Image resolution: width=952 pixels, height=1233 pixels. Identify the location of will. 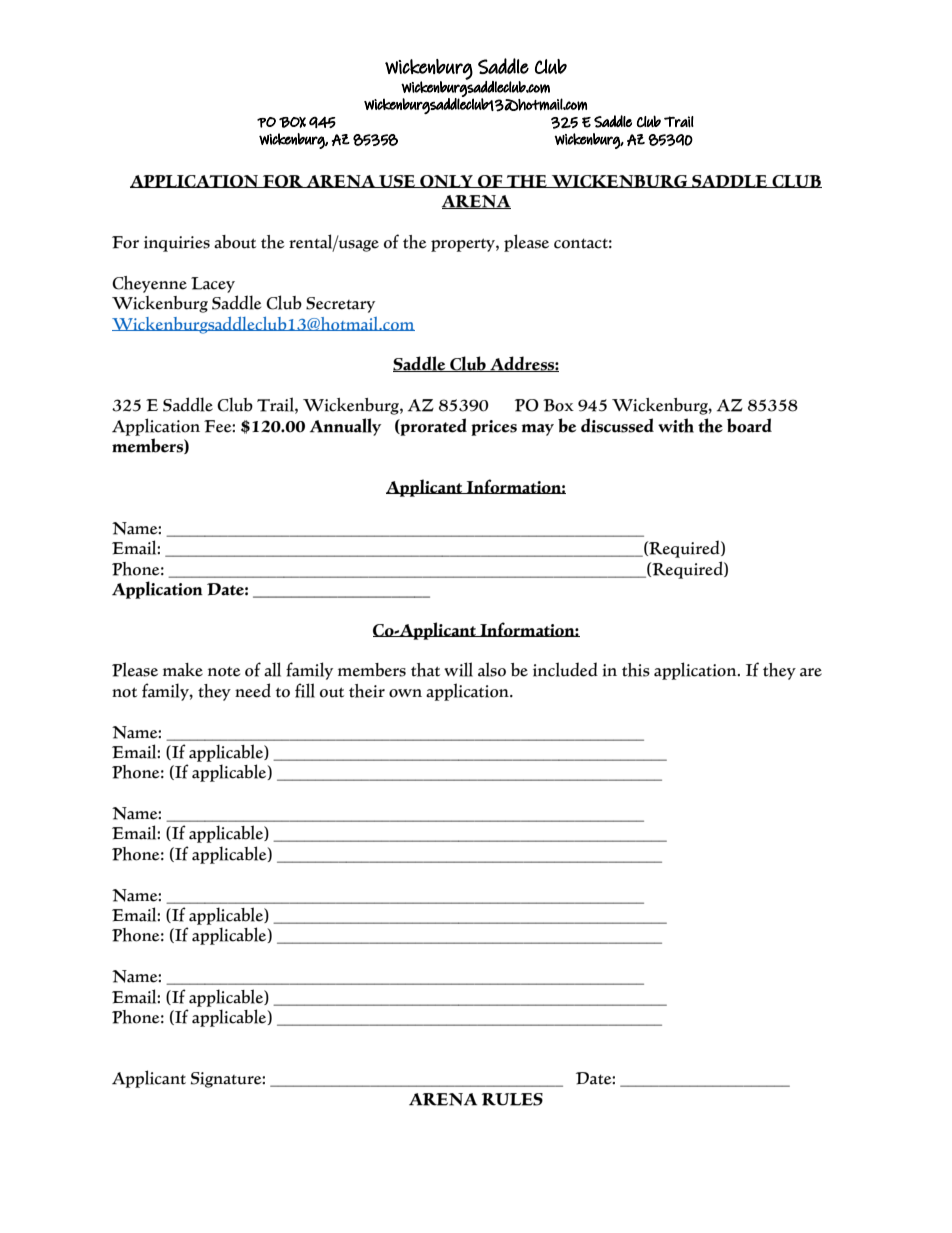
(458, 669).
